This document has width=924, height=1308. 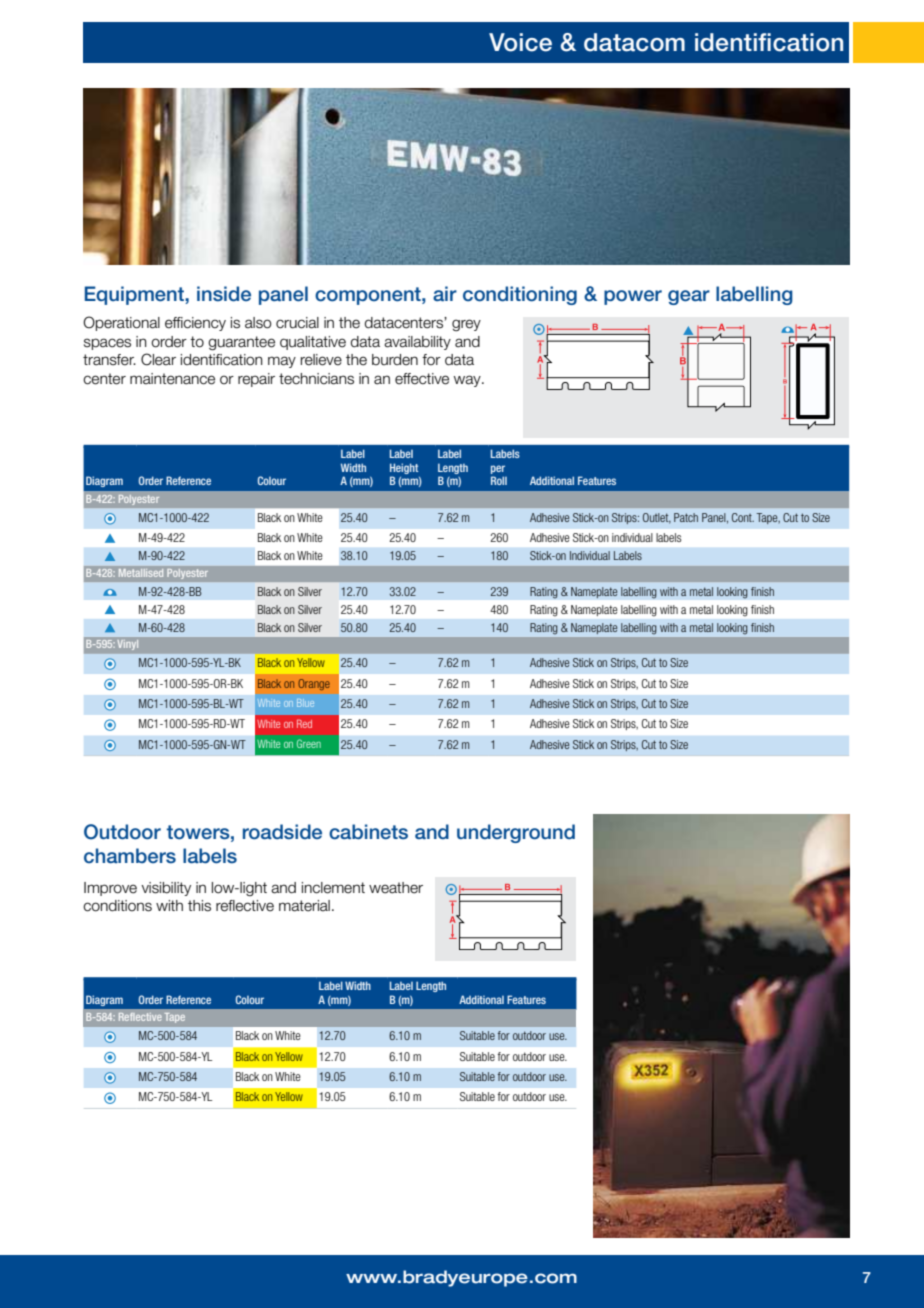 What do you see at coordinates (657, 518) in the document?
I see `Outlet` at bounding box center [657, 518].
